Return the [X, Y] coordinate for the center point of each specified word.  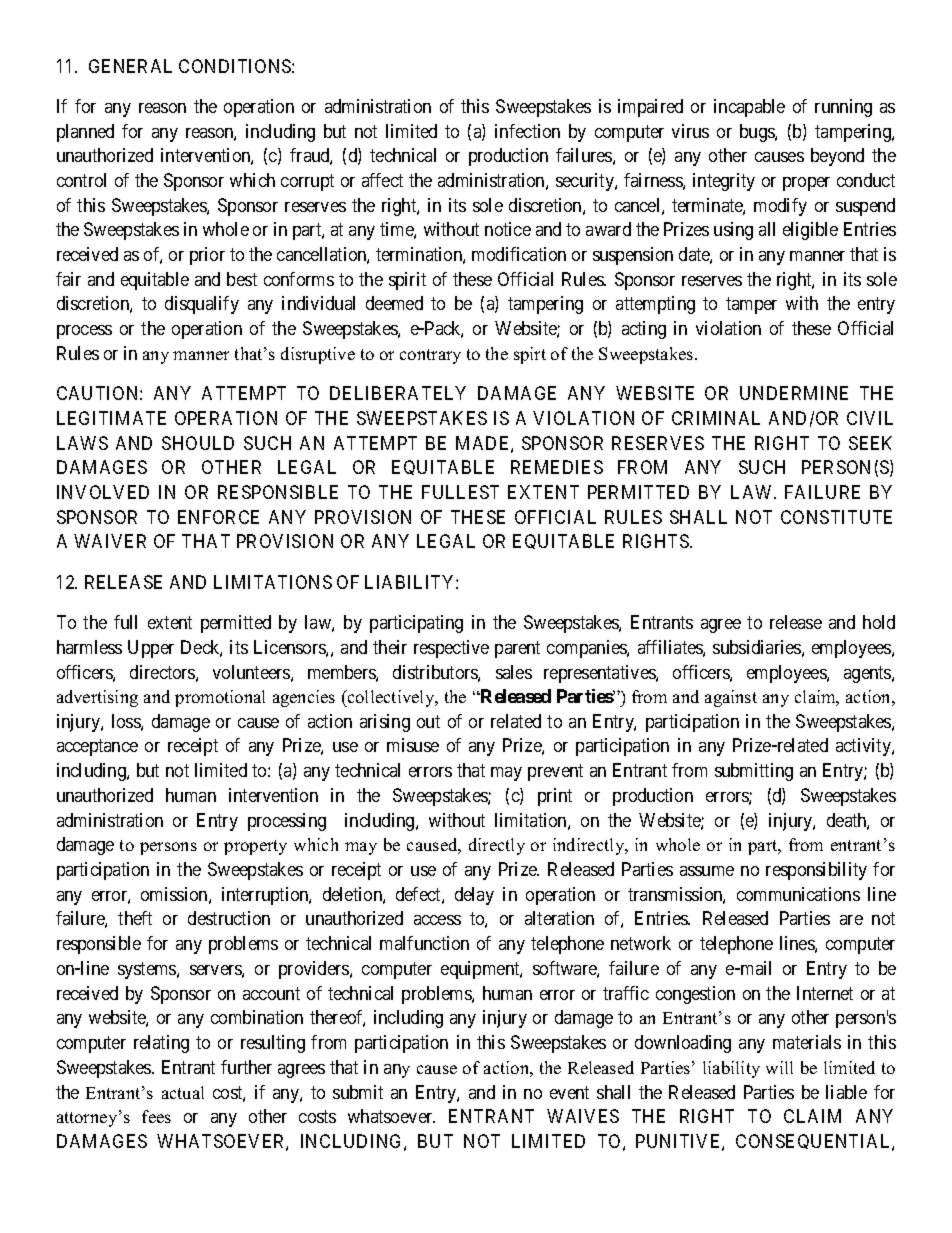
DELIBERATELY [398, 393]
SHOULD [198, 443]
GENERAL [130, 66]
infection [527, 131]
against [731, 698]
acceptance [97, 748]
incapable [749, 108]
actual [183, 1092]
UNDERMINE [794, 393]
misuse [413, 745]
